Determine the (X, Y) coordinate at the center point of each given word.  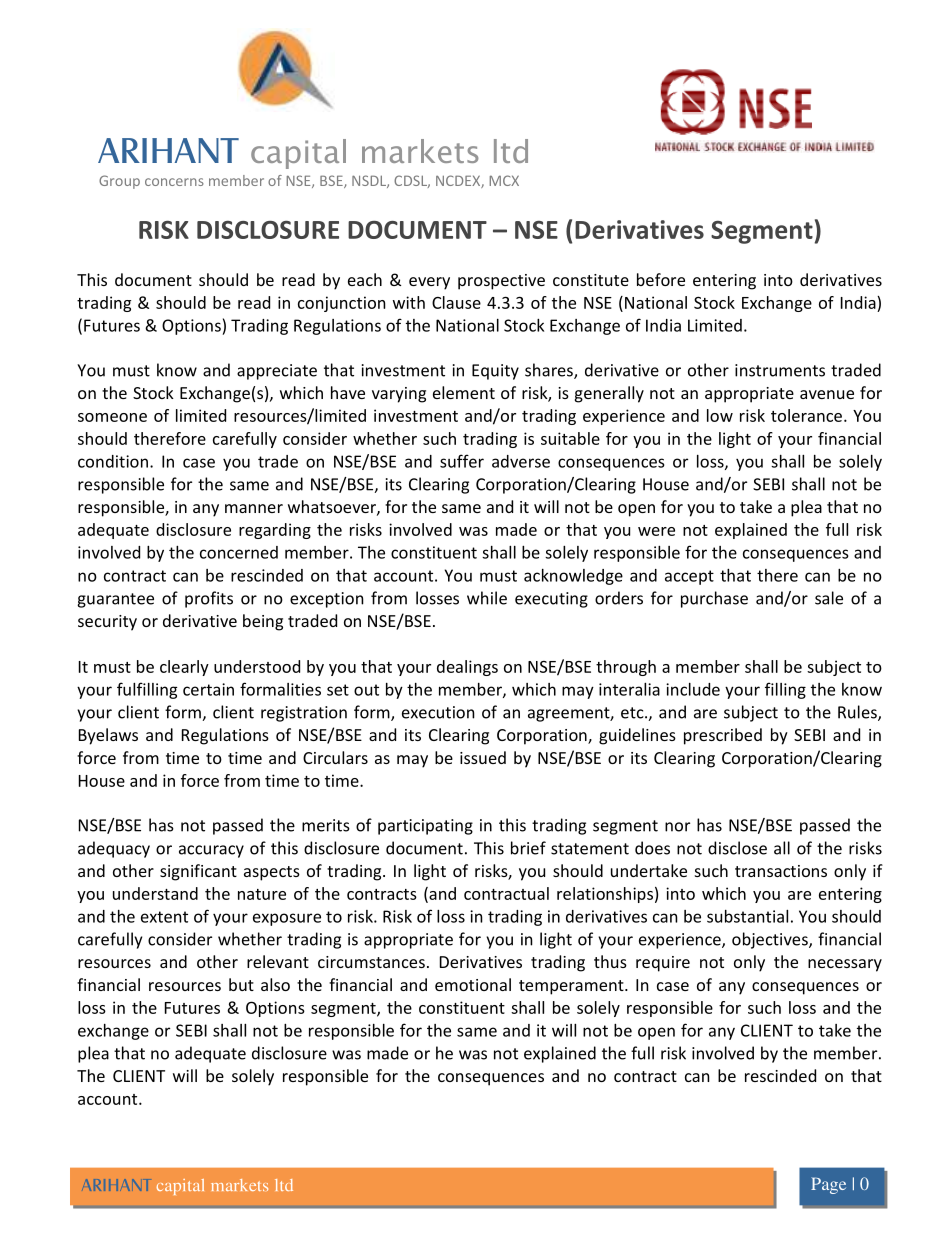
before (661, 279)
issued (483, 757)
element (464, 392)
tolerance (806, 415)
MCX (504, 180)
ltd (284, 1185)
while (487, 598)
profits (209, 599)
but (241, 984)
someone (112, 417)
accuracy (211, 851)
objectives (771, 940)
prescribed (723, 736)
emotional (473, 984)
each (365, 279)
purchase (714, 599)
